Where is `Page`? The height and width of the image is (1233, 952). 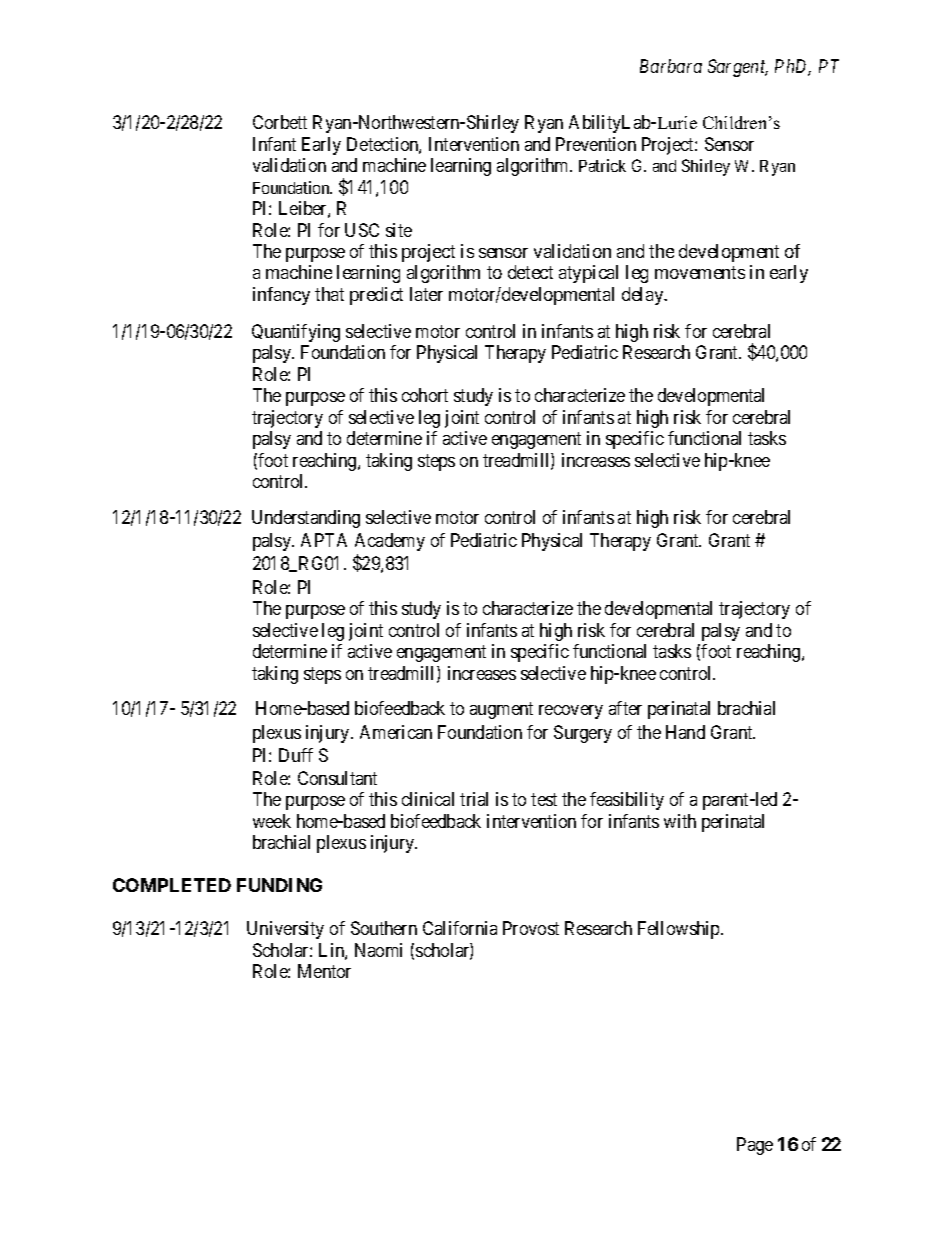
Page is located at coordinates (755, 1146).
